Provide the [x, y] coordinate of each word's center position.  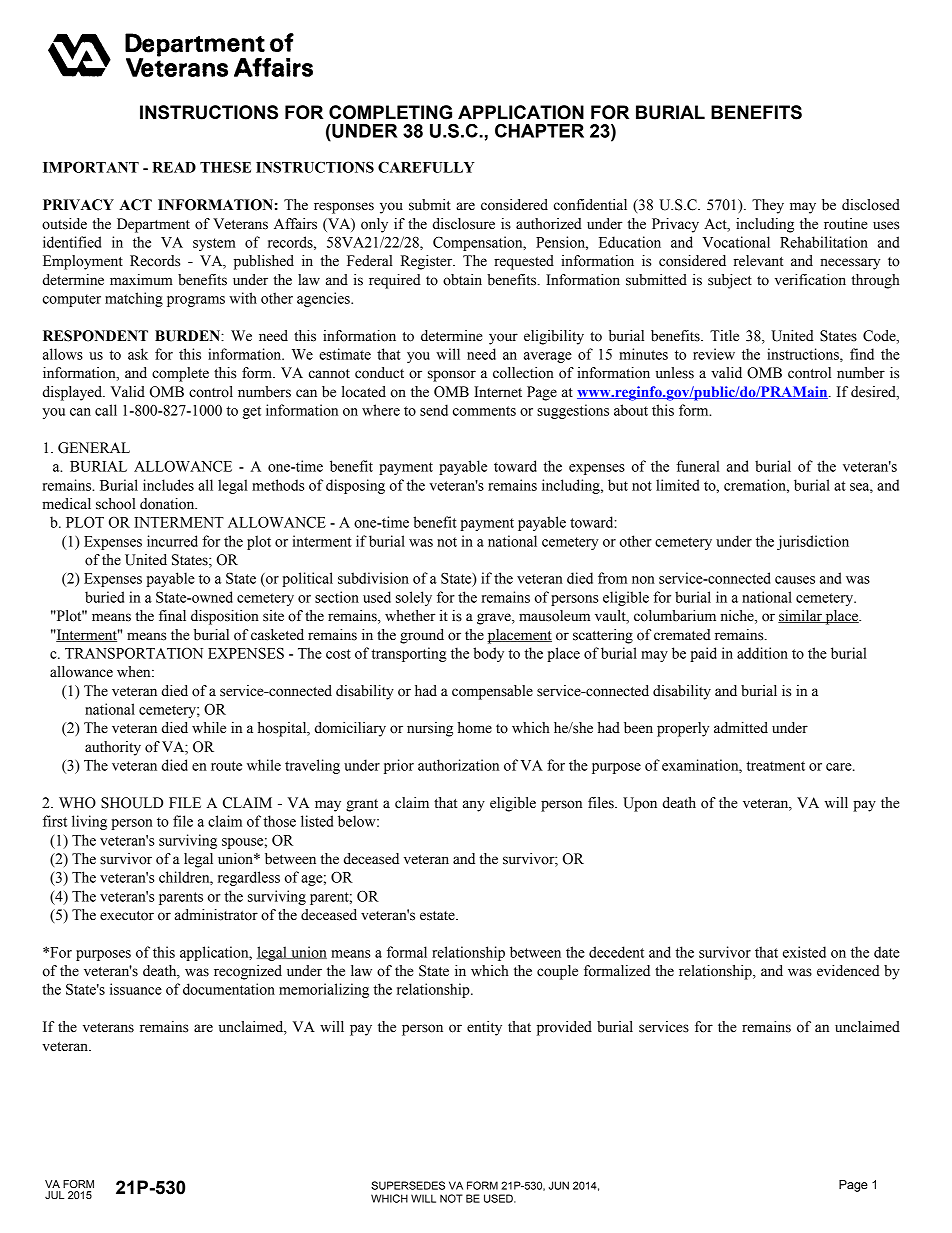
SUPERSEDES [408, 1185]
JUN [559, 1185]
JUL [54, 1195]
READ [174, 167]
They [768, 206]
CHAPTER [539, 130]
